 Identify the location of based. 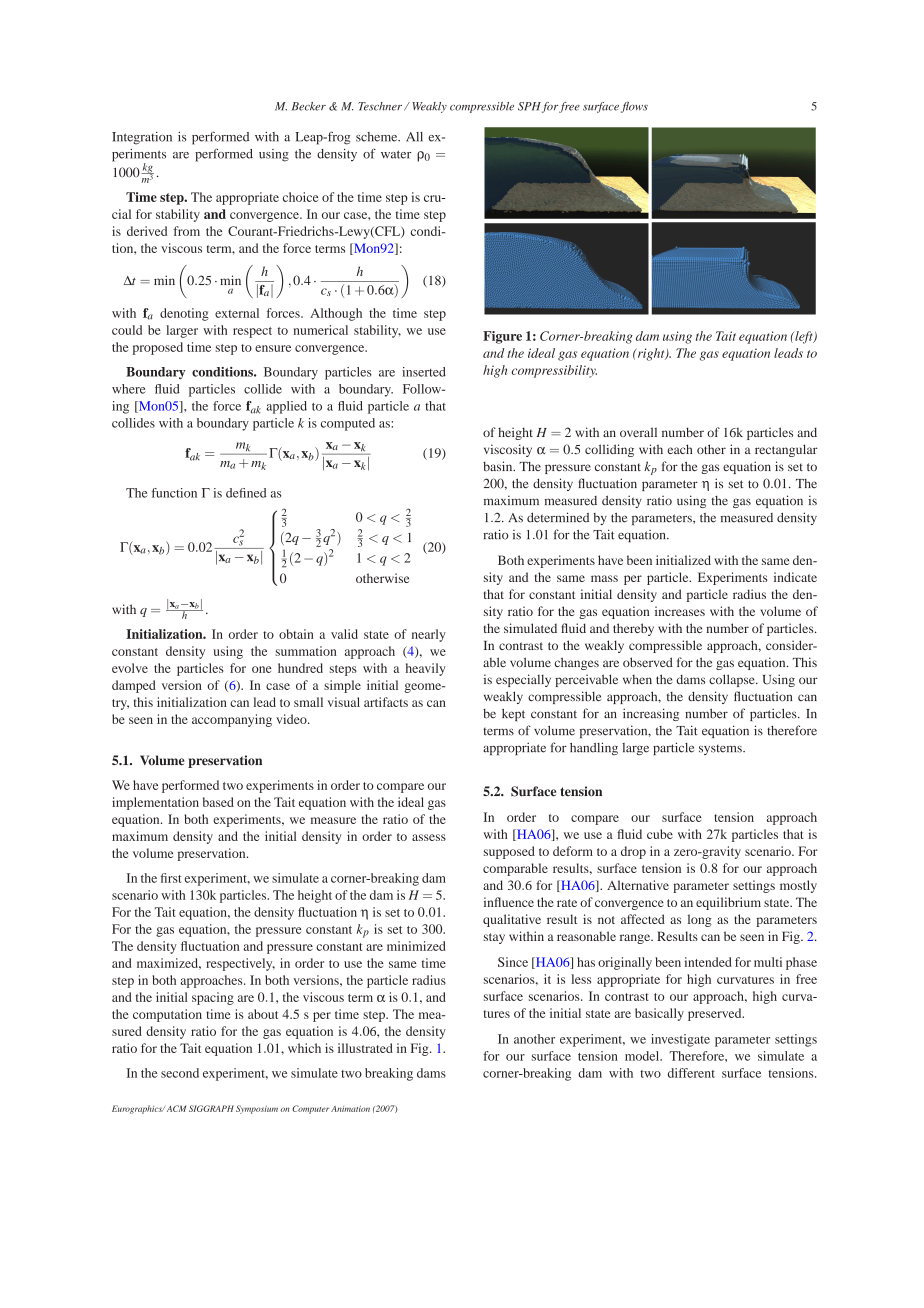
(218, 802).
